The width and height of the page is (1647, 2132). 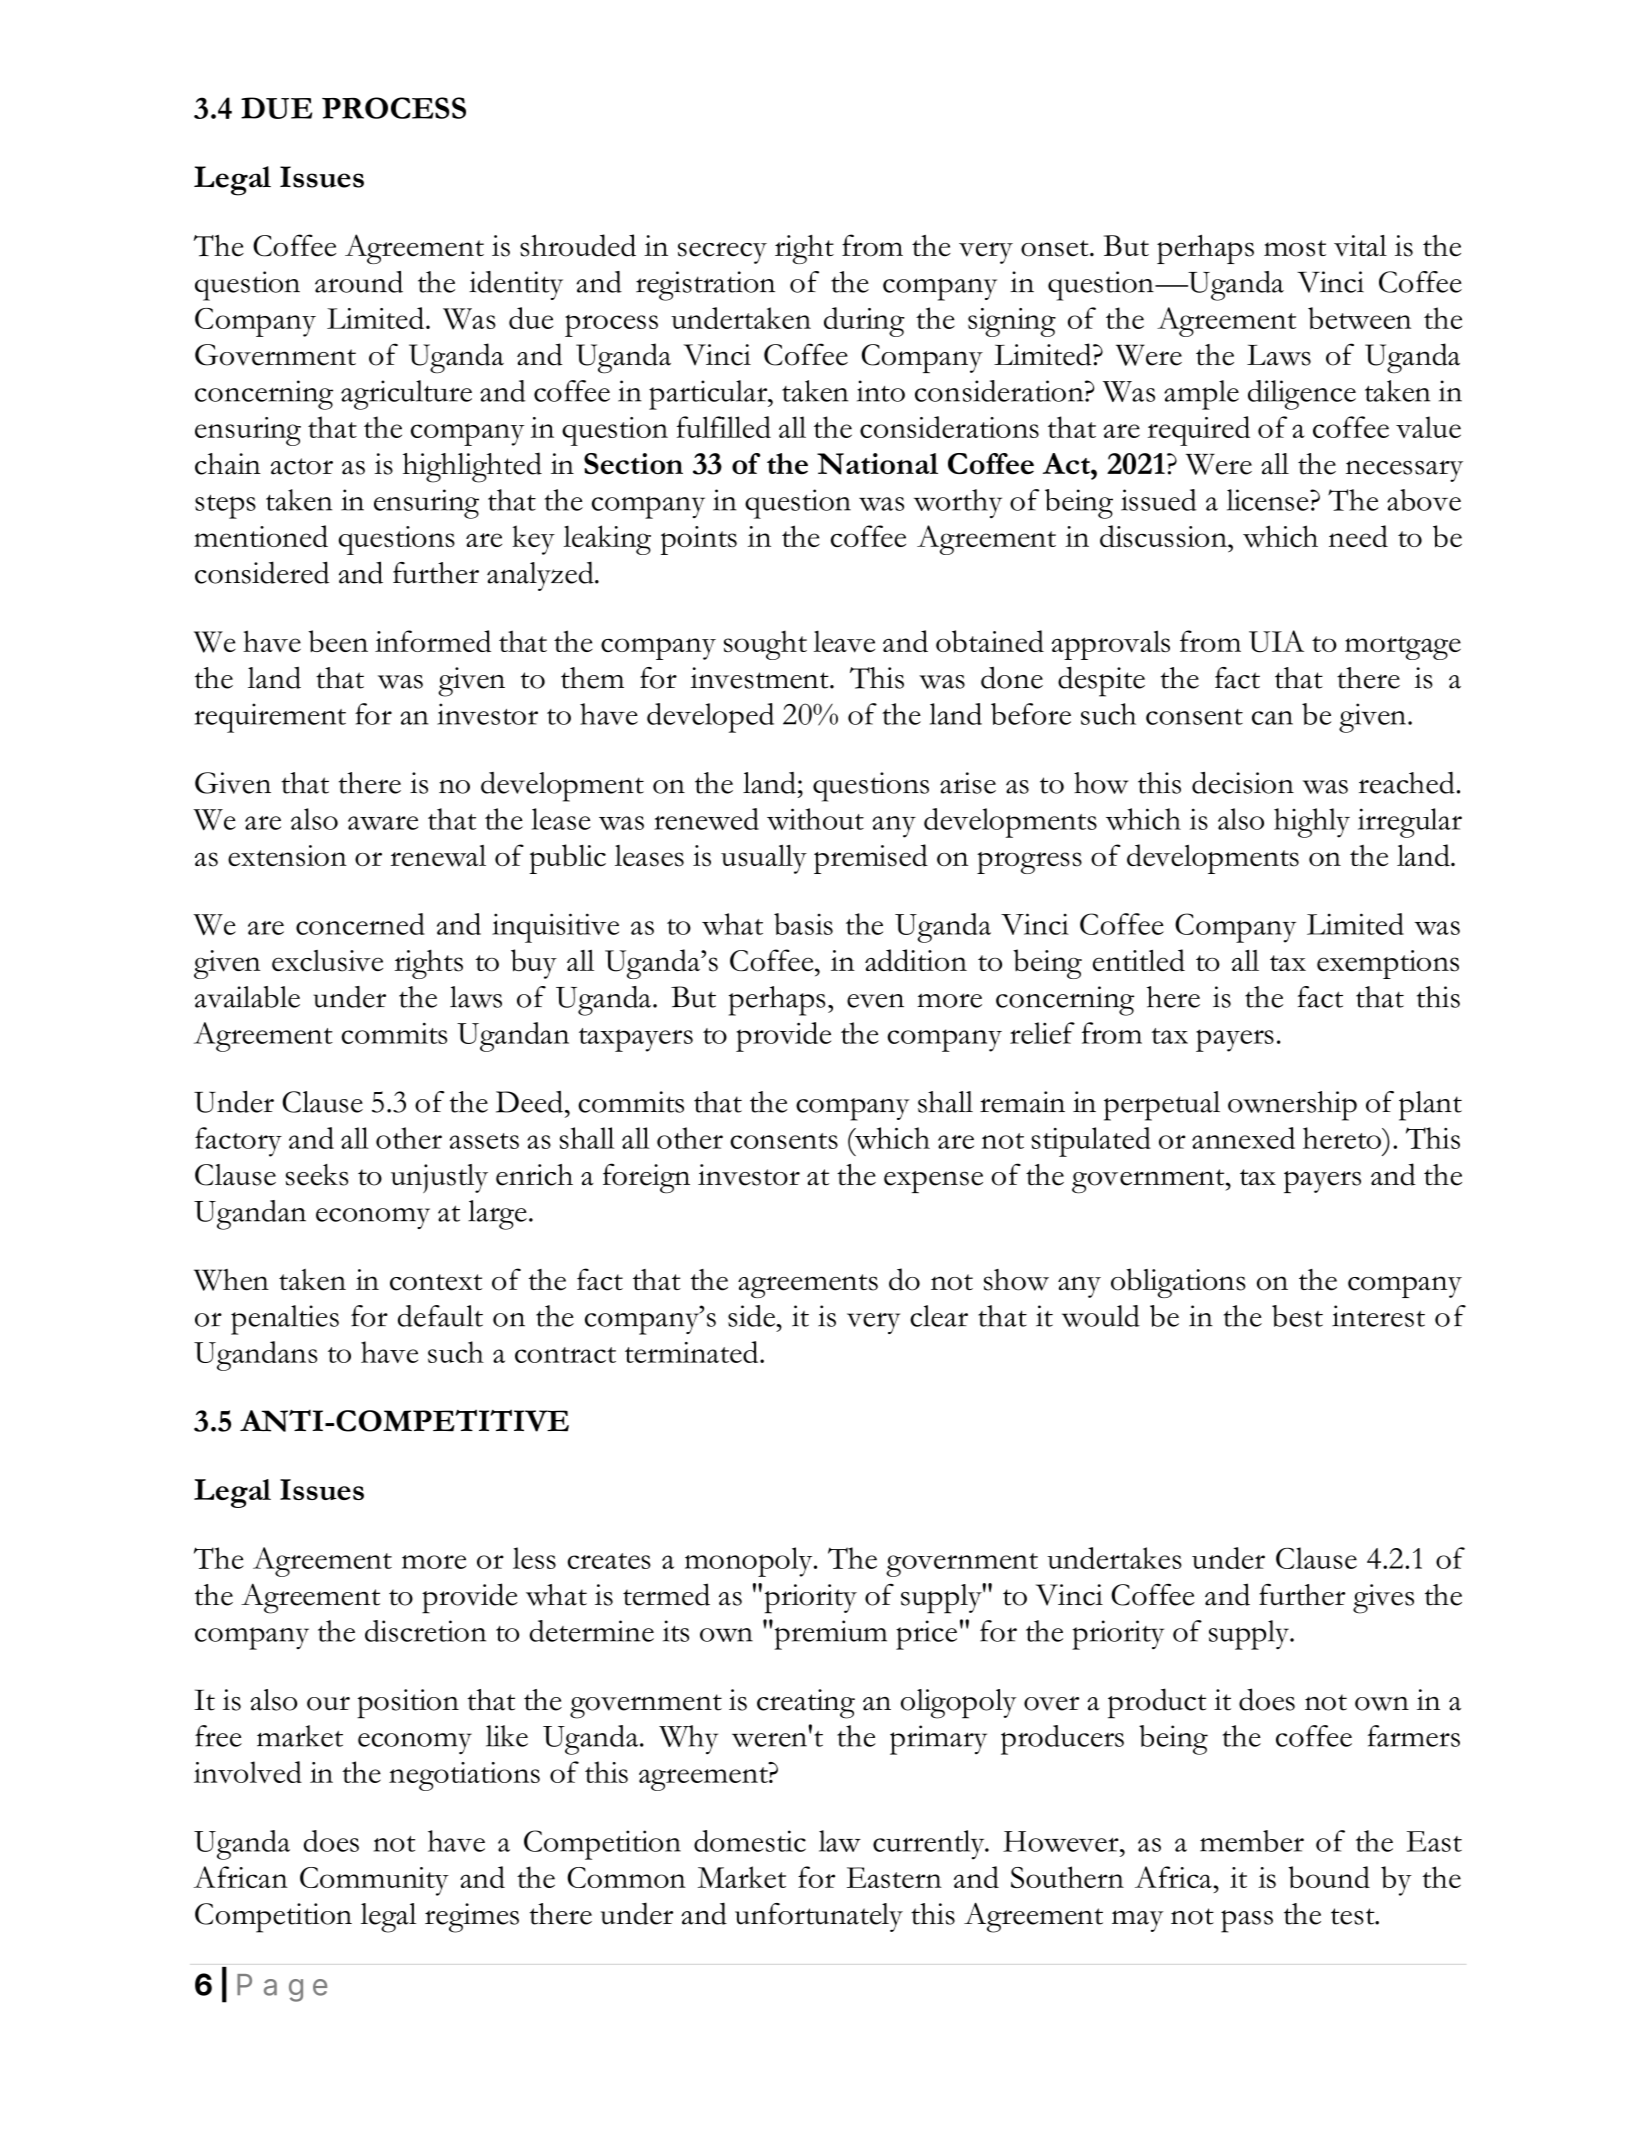 I want to click on during, so click(x=864, y=322).
